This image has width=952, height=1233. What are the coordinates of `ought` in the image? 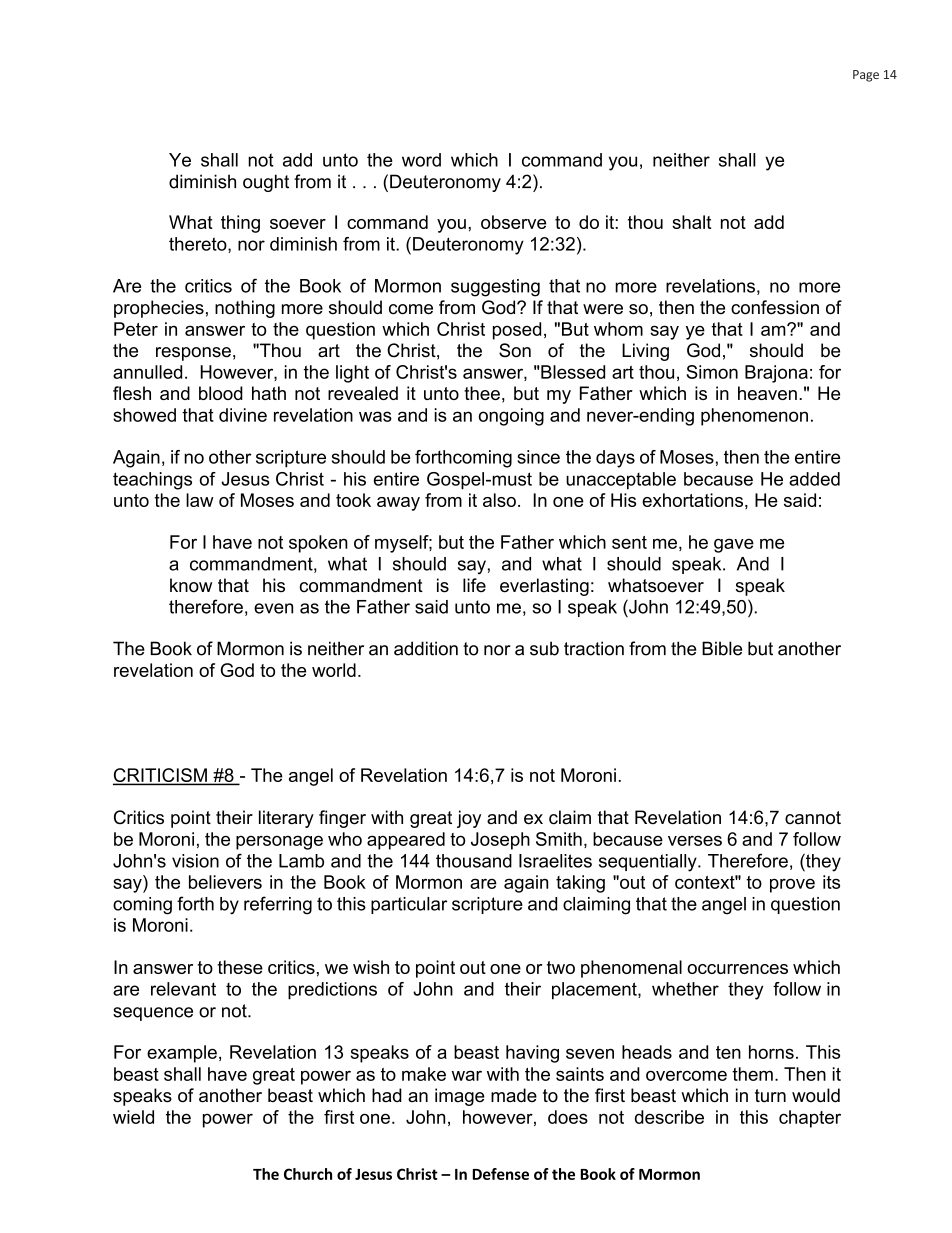 It's located at (266, 183).
